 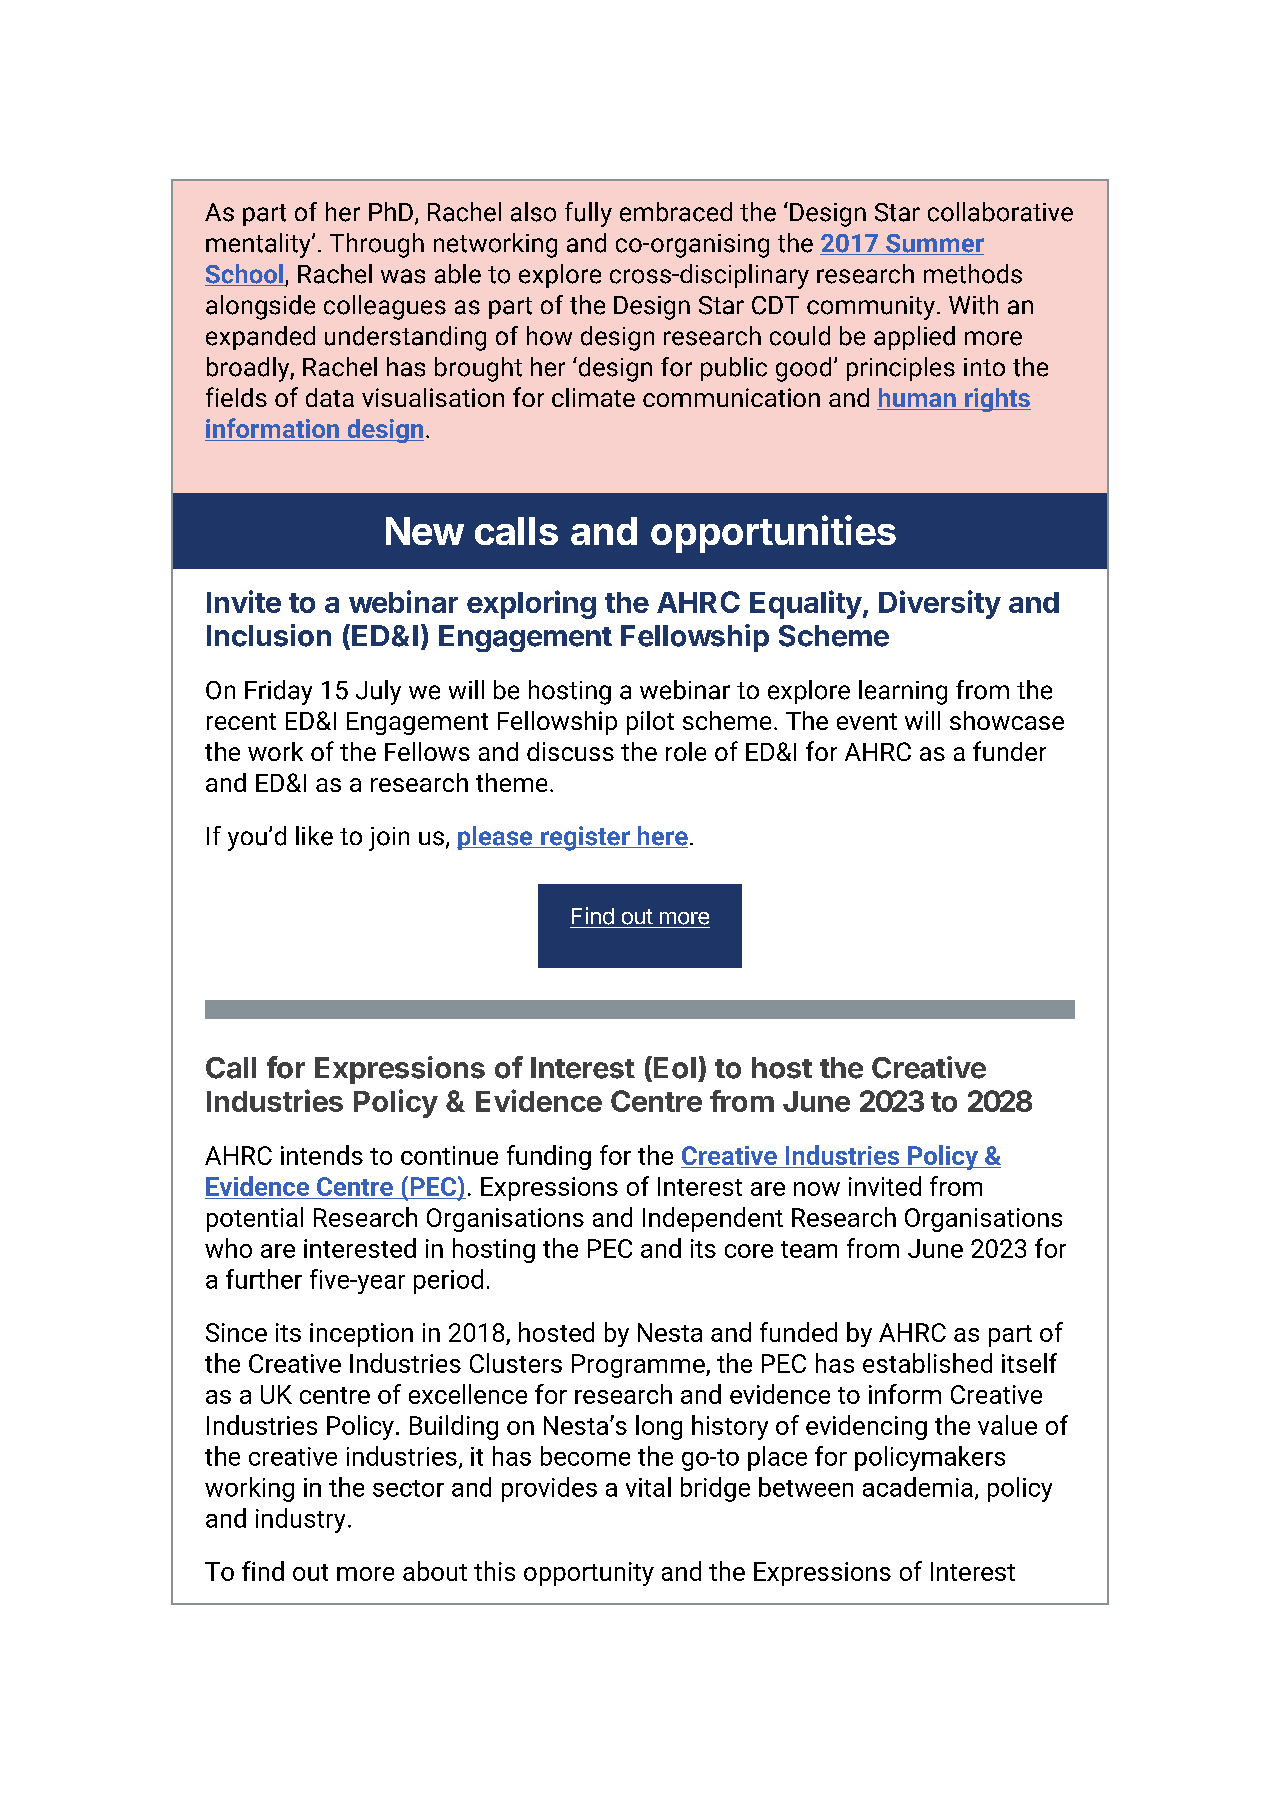 What do you see at coordinates (531, 604) in the screenshot?
I see `exploring` at bounding box center [531, 604].
